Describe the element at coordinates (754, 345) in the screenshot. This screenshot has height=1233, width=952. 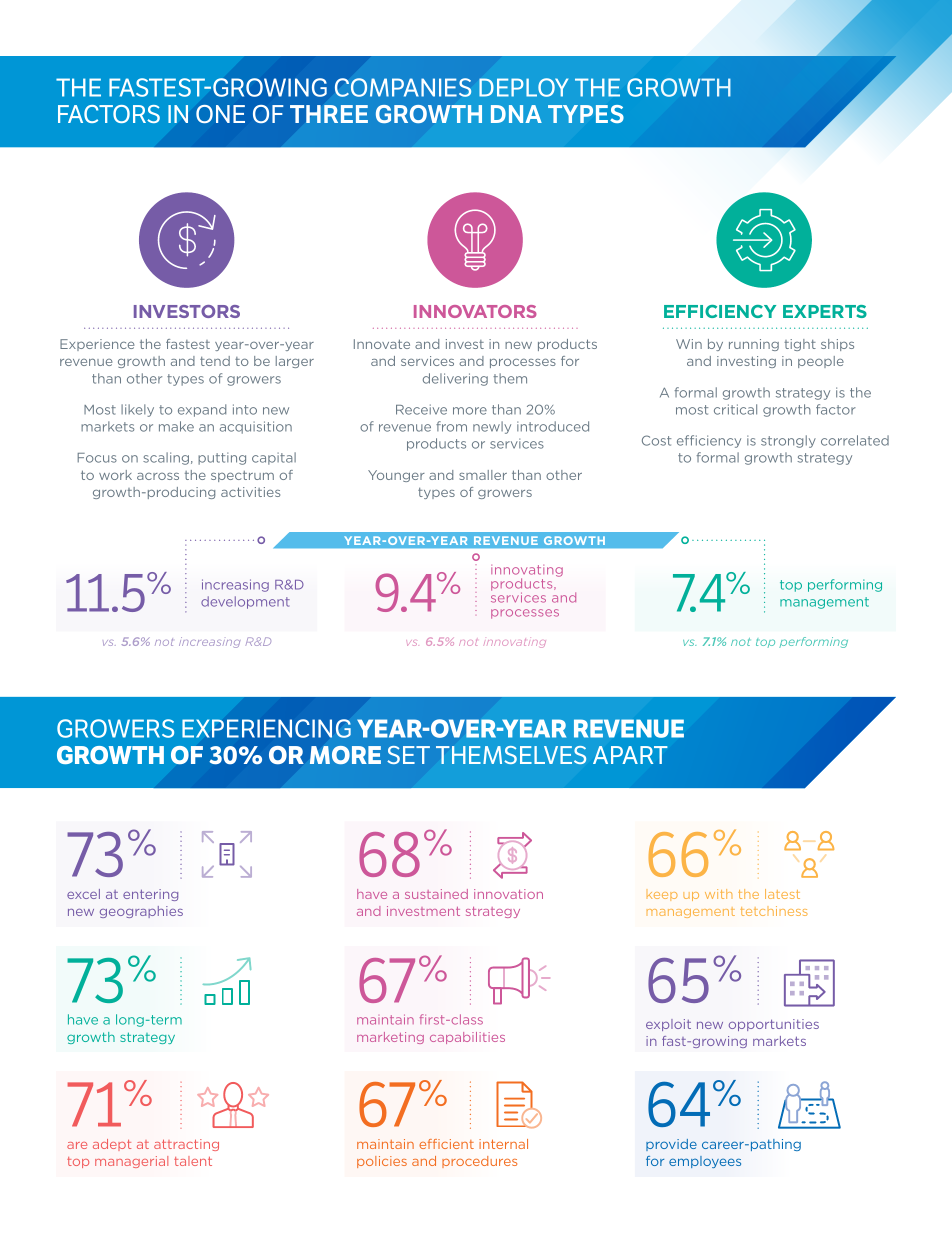
I see `running` at that location.
